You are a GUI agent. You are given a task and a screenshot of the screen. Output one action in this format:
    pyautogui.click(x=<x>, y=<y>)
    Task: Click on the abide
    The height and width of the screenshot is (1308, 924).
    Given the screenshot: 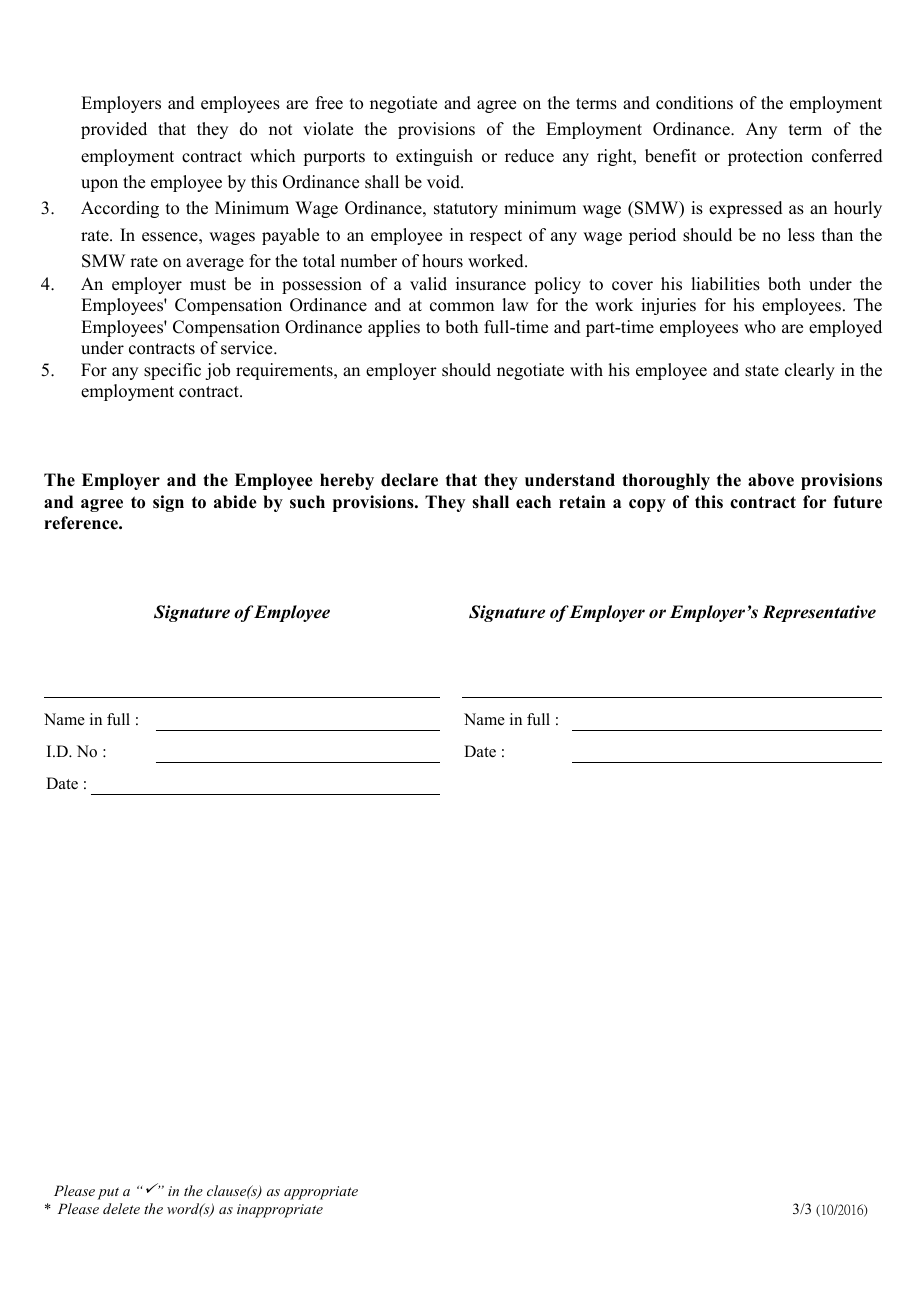 What is the action you would take?
    pyautogui.click(x=235, y=502)
